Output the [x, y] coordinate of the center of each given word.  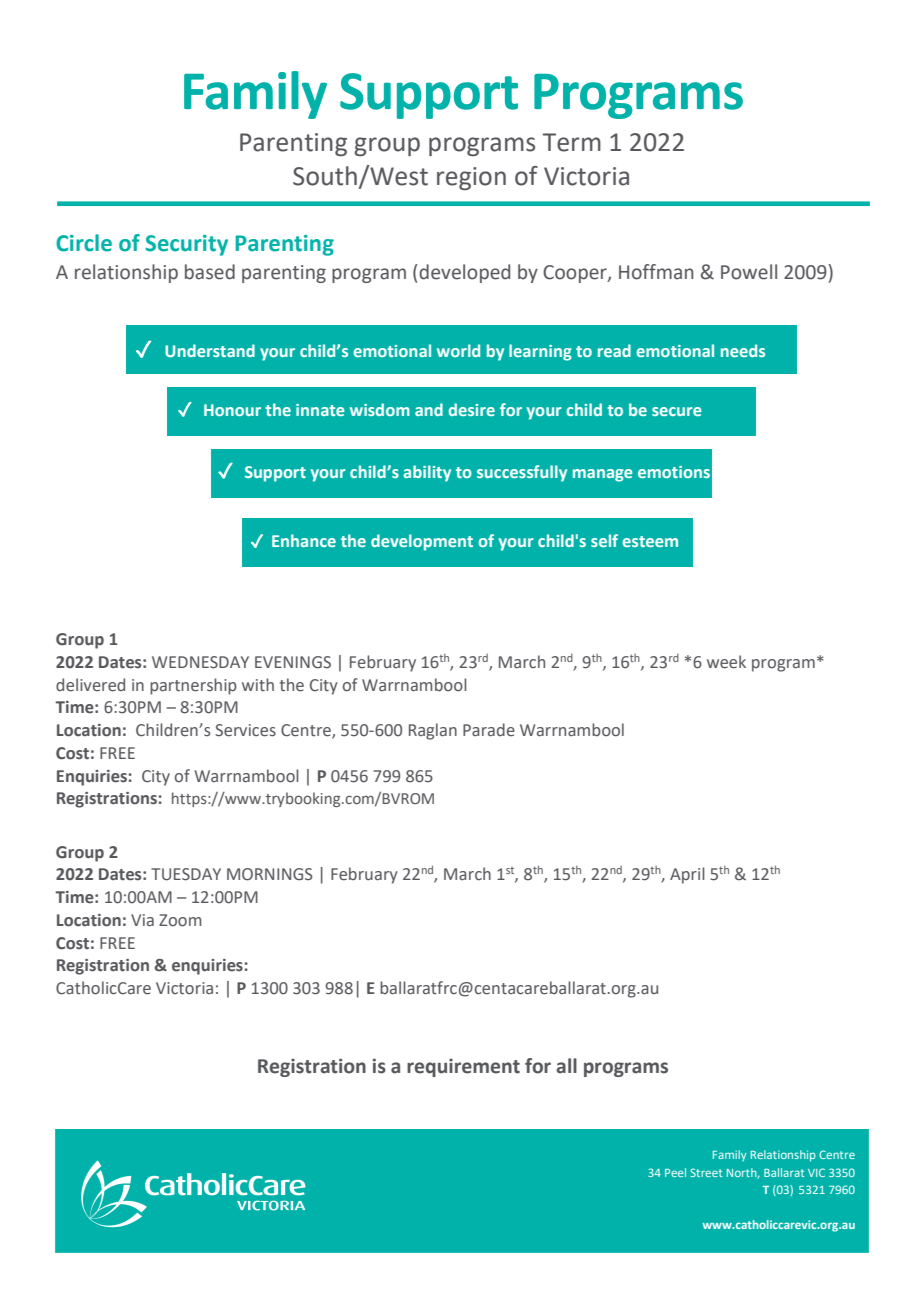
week [726, 662]
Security [187, 245]
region [471, 178]
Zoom [180, 920]
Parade [489, 730]
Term [572, 142]
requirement [463, 1068]
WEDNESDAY [200, 662]
